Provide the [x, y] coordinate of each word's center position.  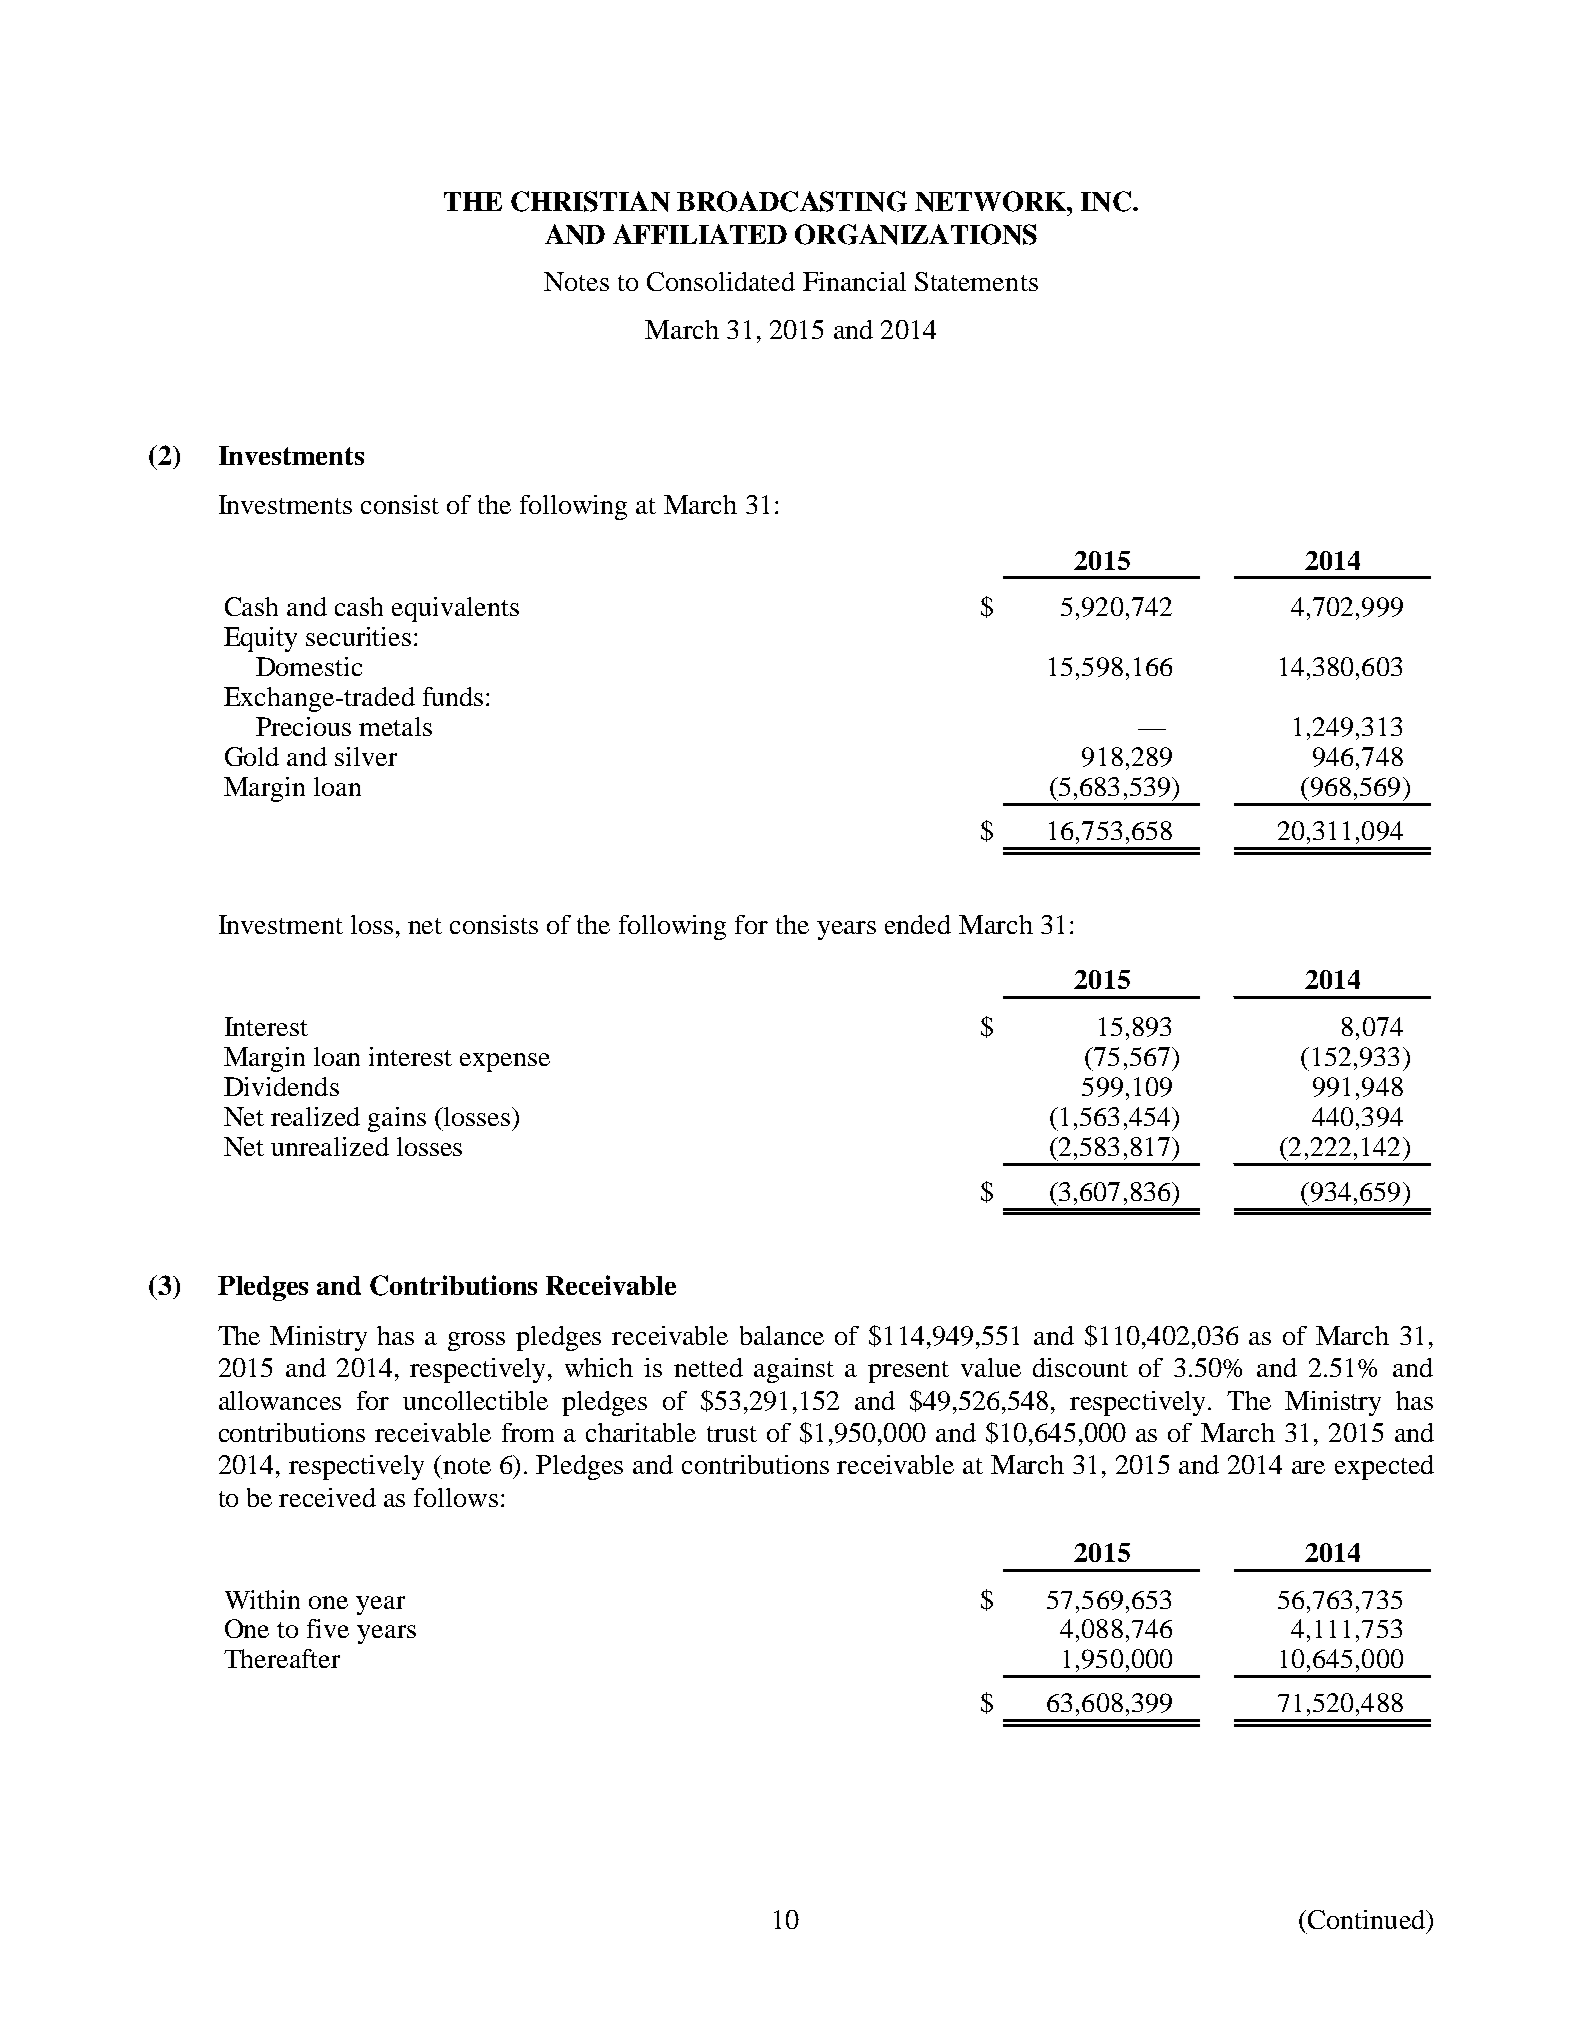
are [1308, 1467]
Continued [1367, 1919]
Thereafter [282, 1658]
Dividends [281, 1086]
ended [918, 924]
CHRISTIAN [590, 201]
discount [1080, 1367]
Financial [854, 281]
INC [1107, 201]
